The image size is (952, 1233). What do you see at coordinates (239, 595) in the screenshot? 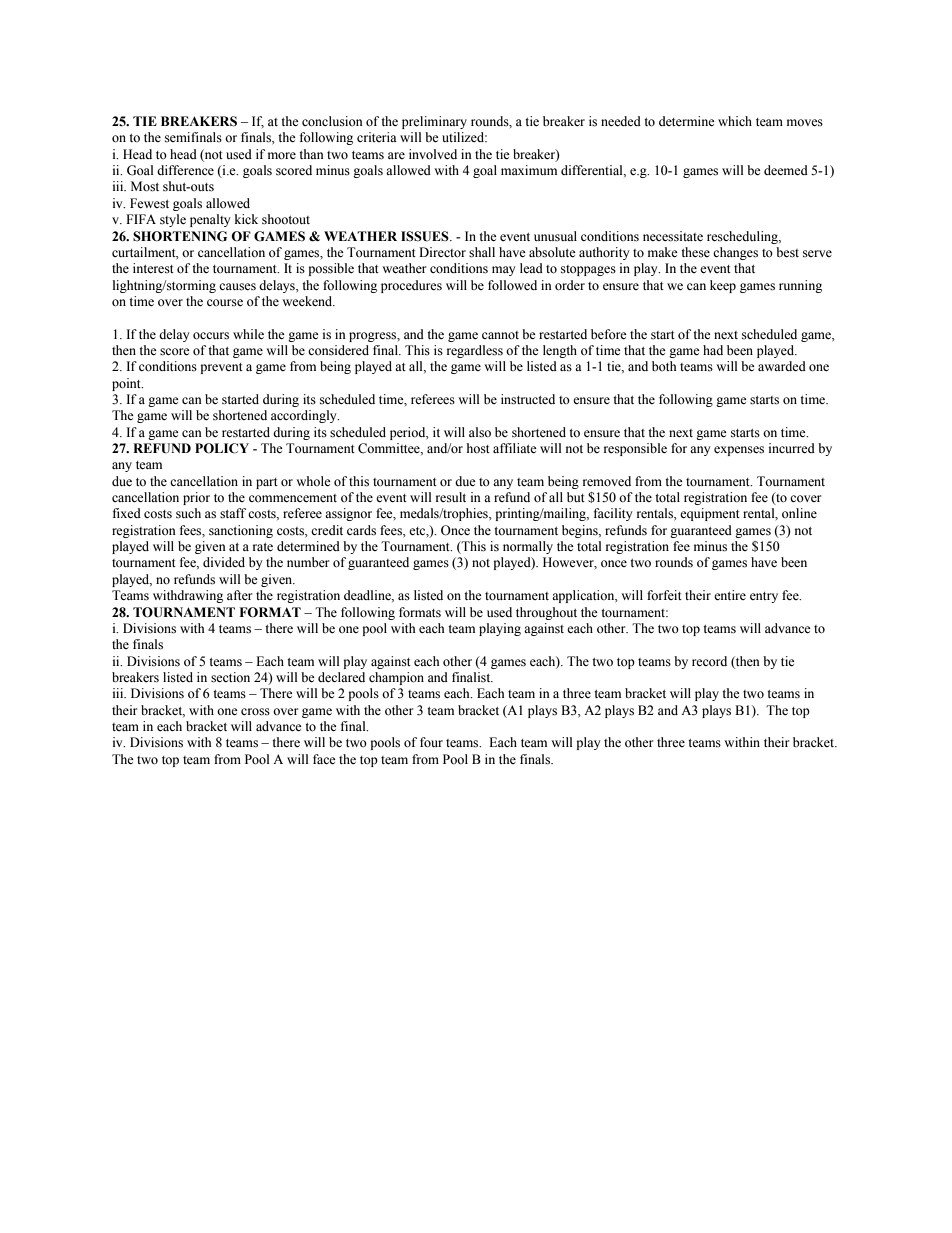
I see `after` at bounding box center [239, 595].
